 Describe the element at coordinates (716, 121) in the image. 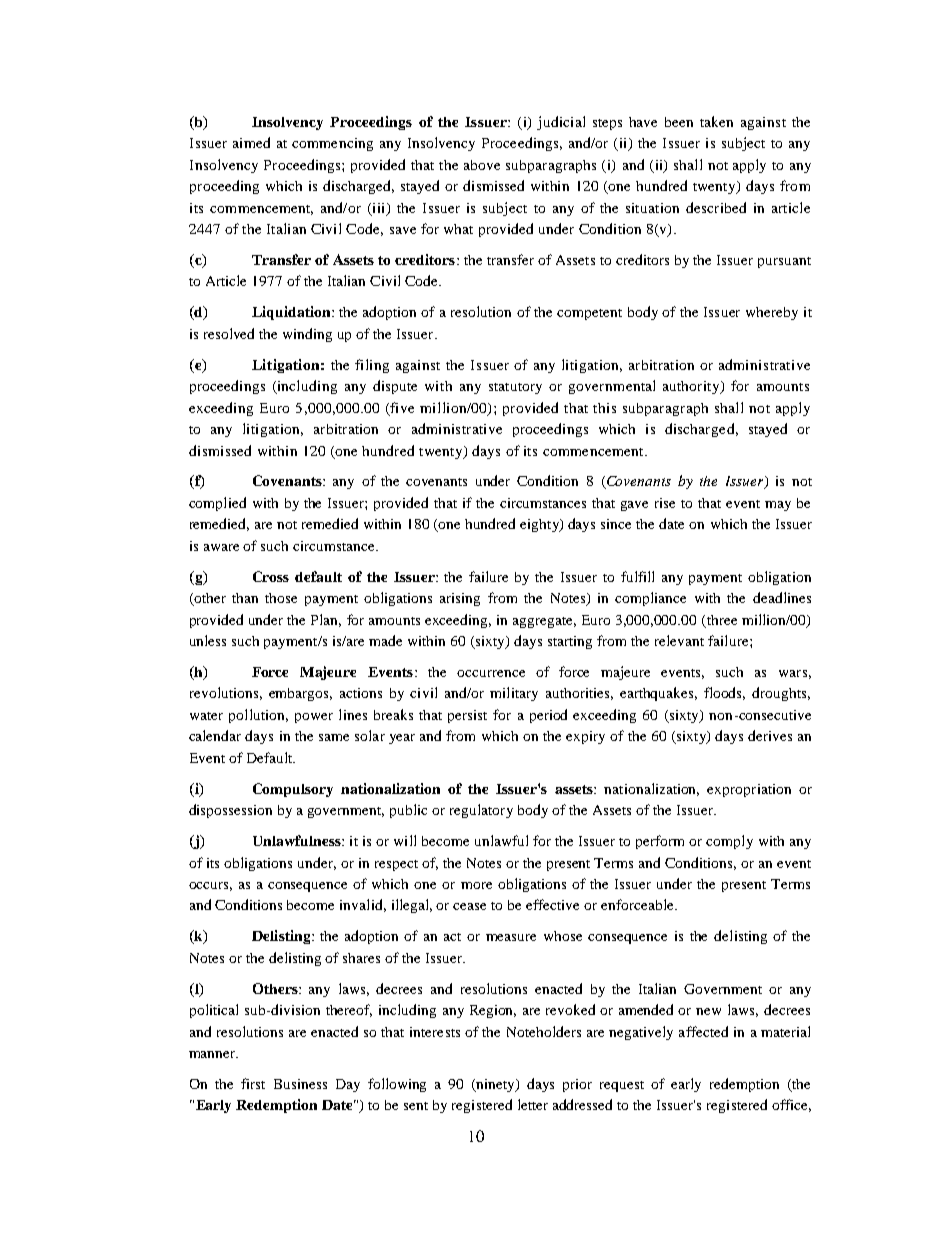

I see `taken` at that location.
